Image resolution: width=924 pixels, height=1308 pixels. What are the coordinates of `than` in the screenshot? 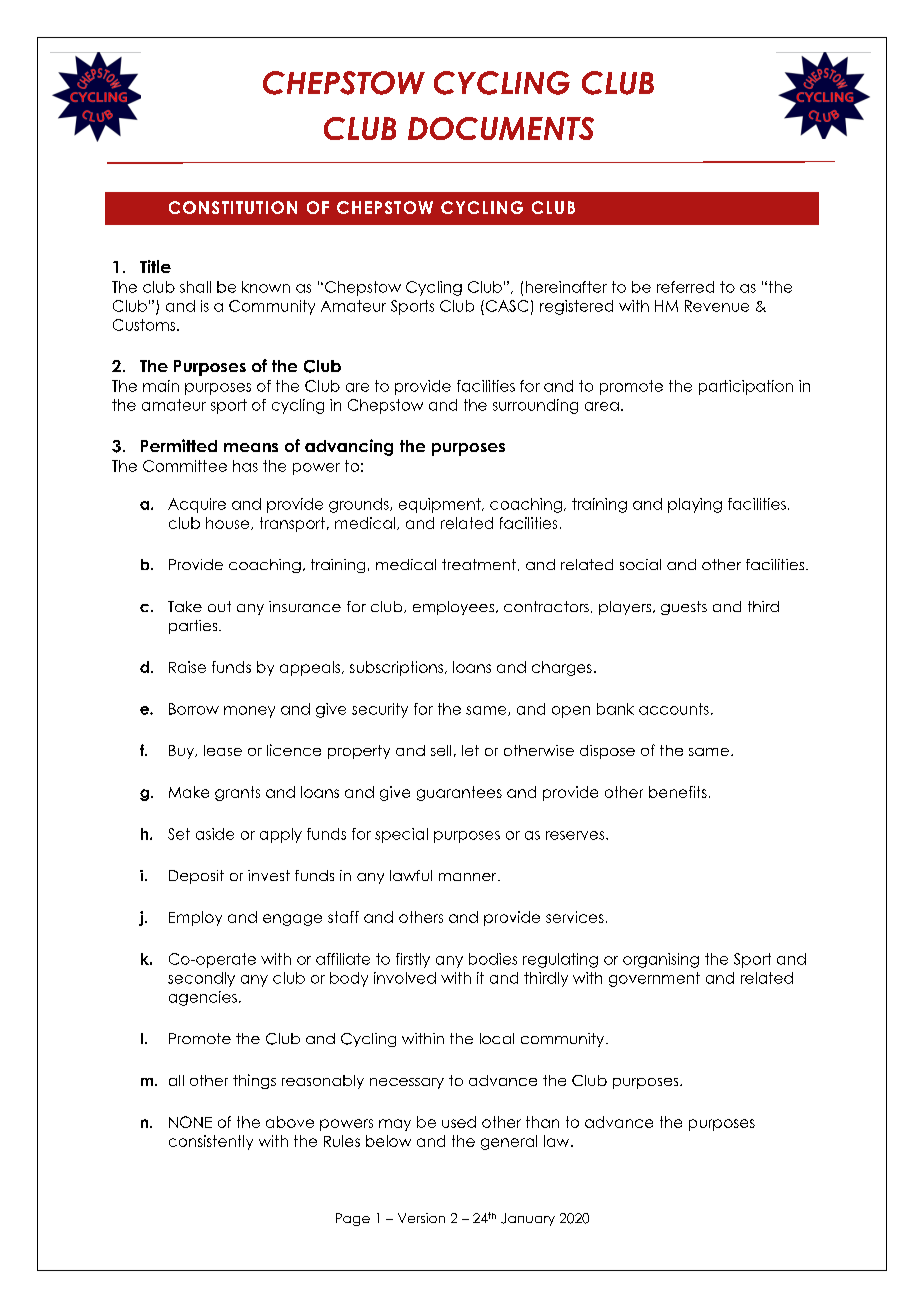 It's located at (542, 1122).
